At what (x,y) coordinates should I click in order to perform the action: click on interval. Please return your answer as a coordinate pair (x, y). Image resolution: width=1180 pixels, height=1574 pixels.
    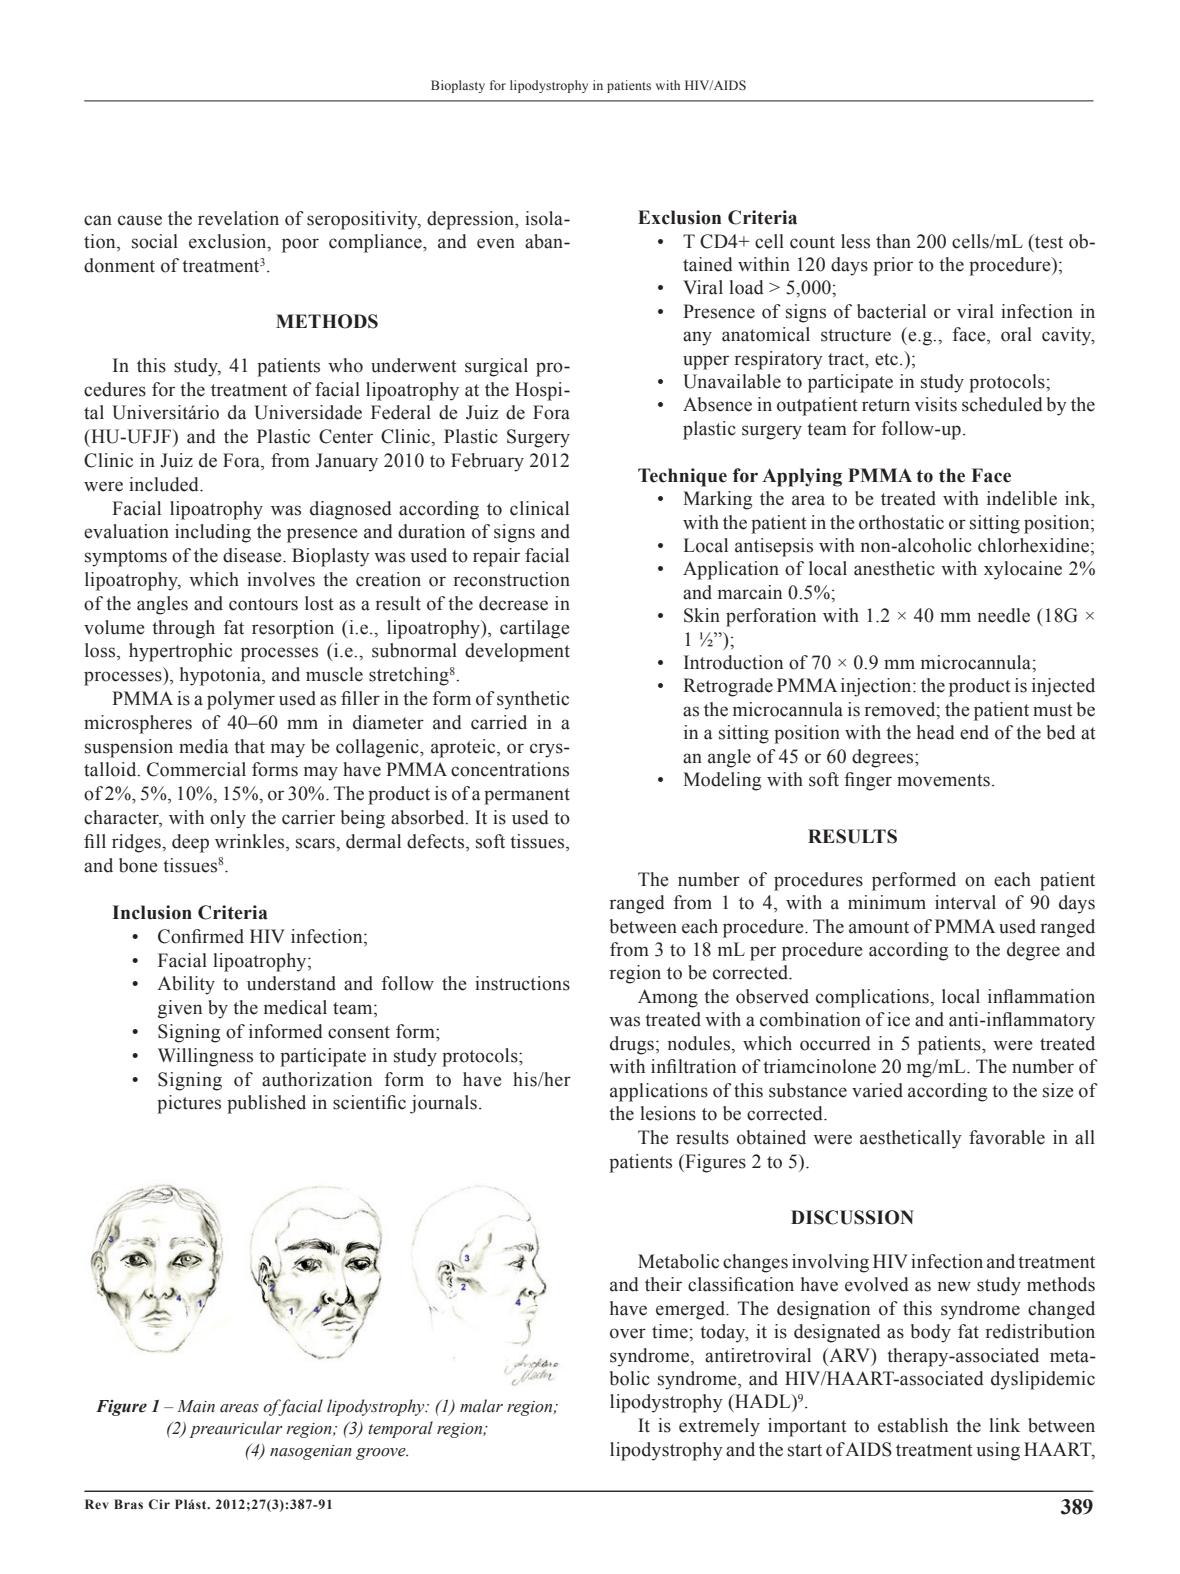
    Looking at the image, I should click on (965, 902).
